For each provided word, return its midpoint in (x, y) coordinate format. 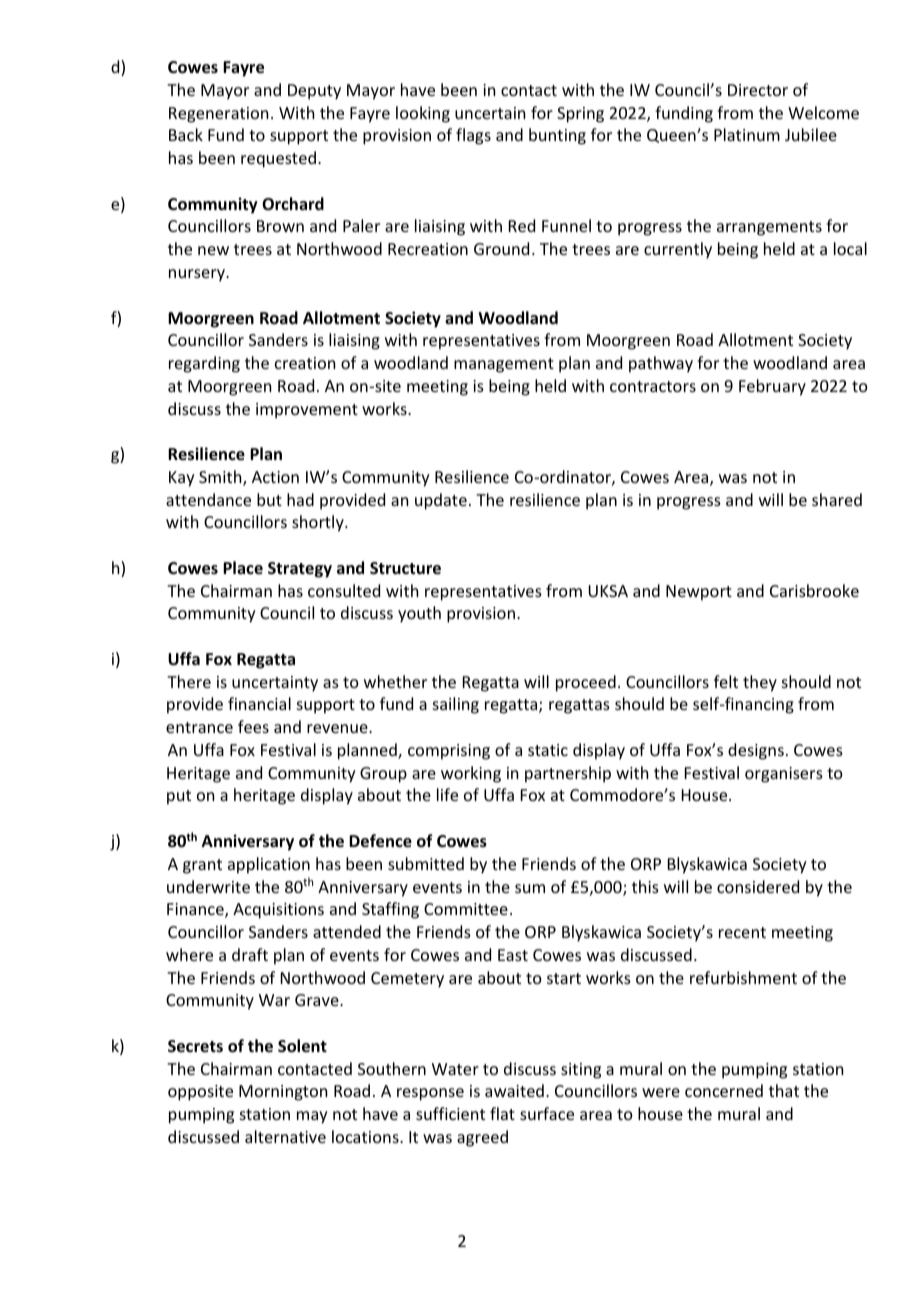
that (784, 1090)
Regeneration (218, 115)
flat (502, 1113)
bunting (557, 136)
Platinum (747, 134)
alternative (285, 1136)
